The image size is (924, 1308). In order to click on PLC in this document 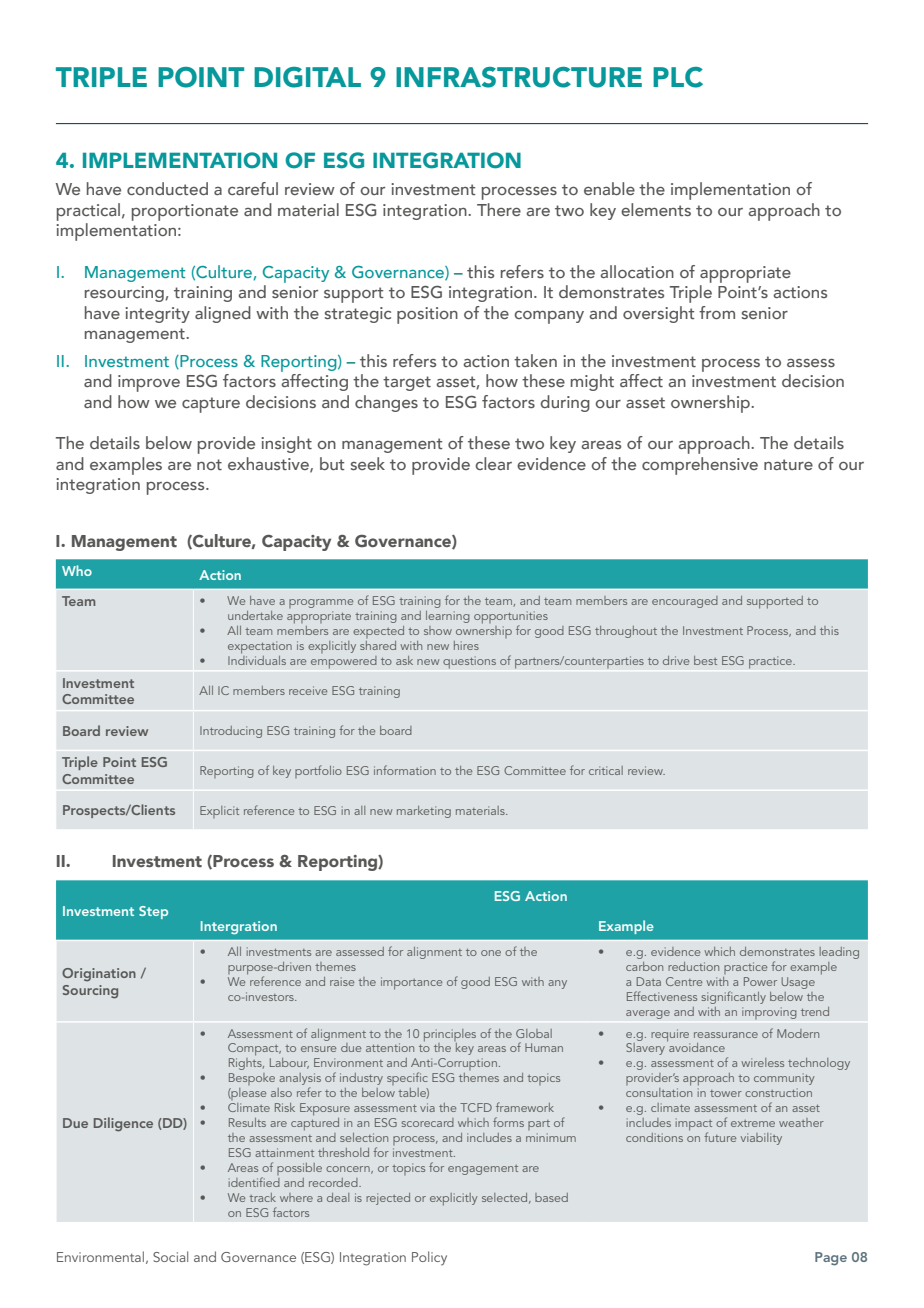, I will do `click(678, 77)`.
